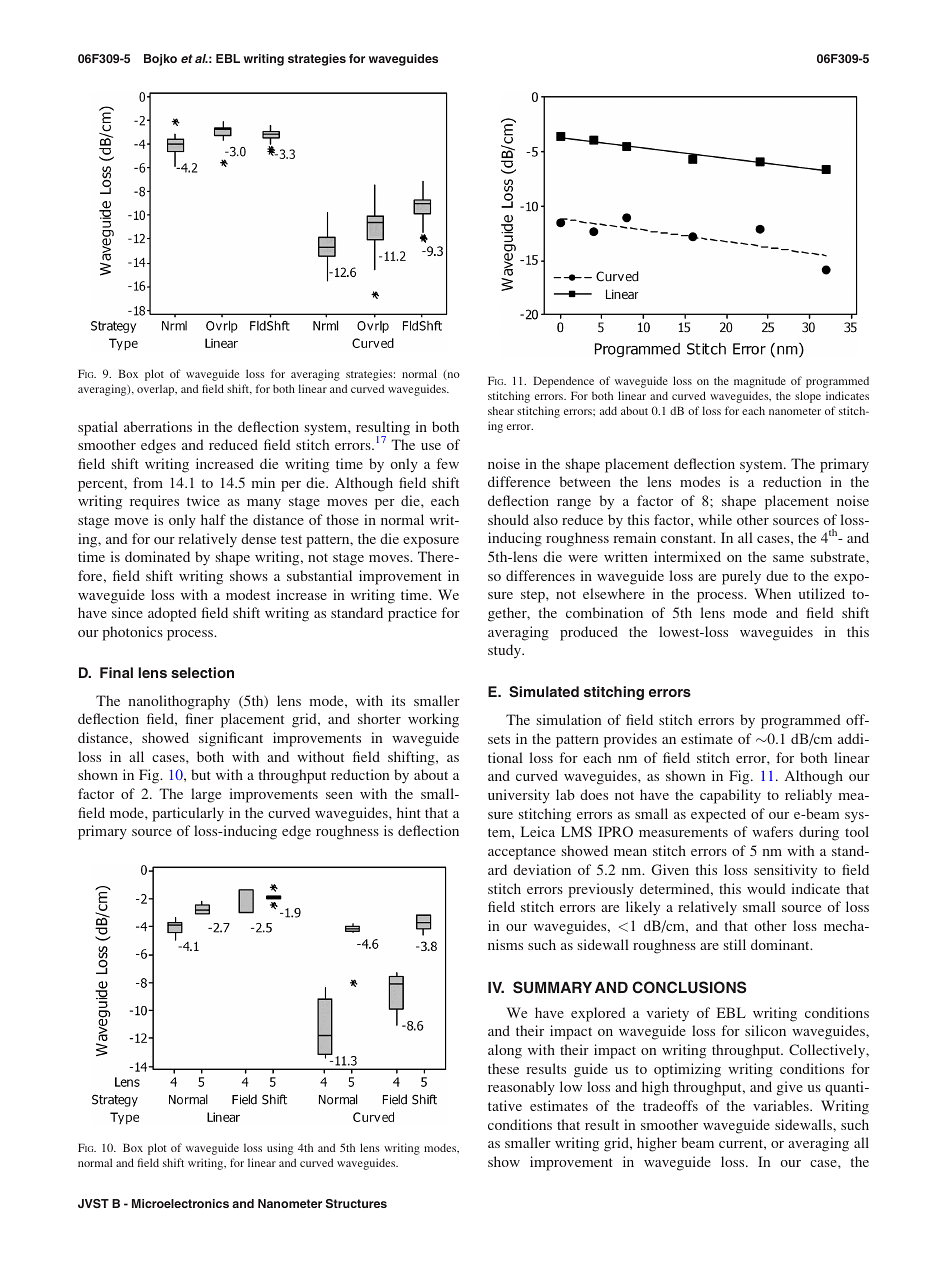 The image size is (952, 1261). Describe the element at coordinates (773, 593) in the document. I see `When` at that location.
